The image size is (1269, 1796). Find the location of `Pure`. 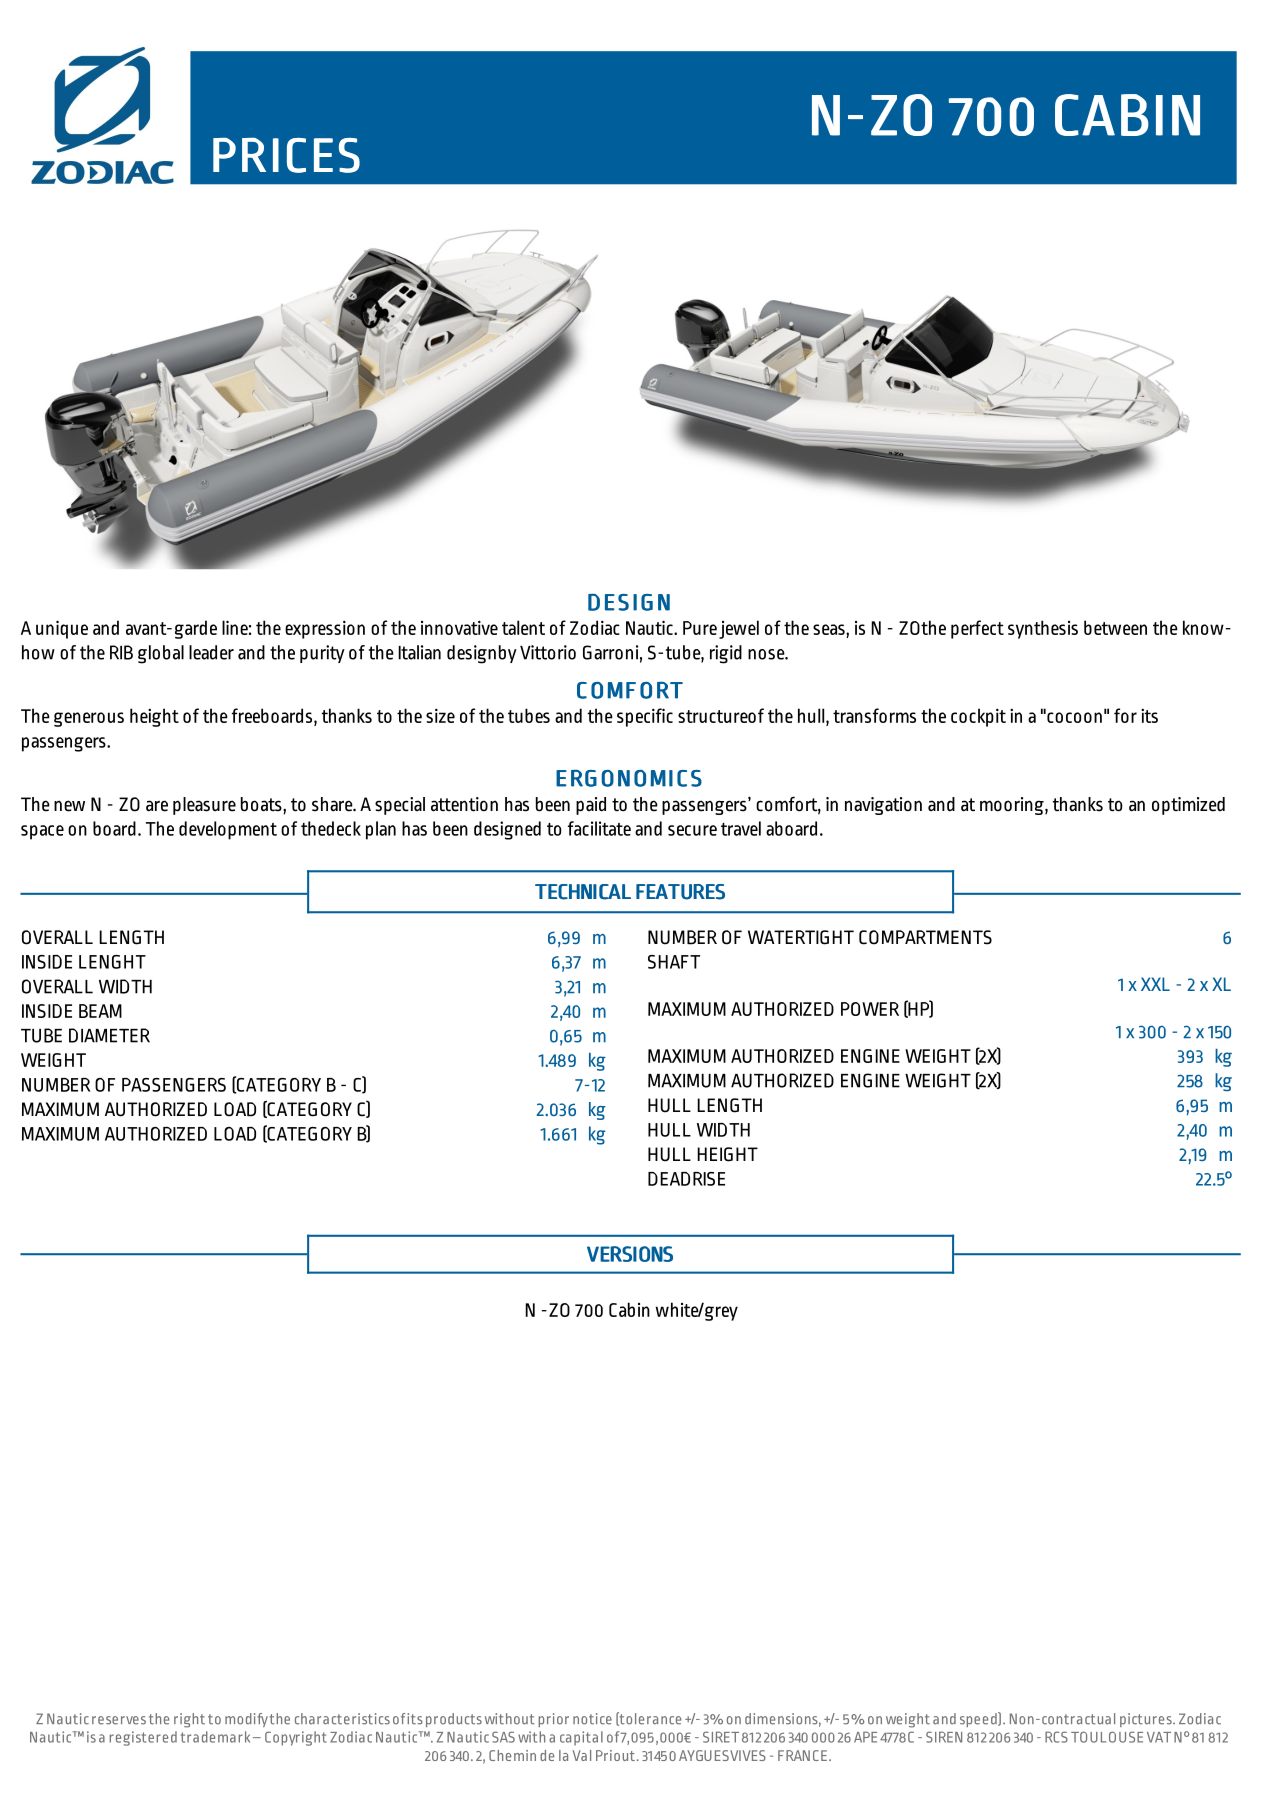

Pure is located at coordinates (700, 628).
